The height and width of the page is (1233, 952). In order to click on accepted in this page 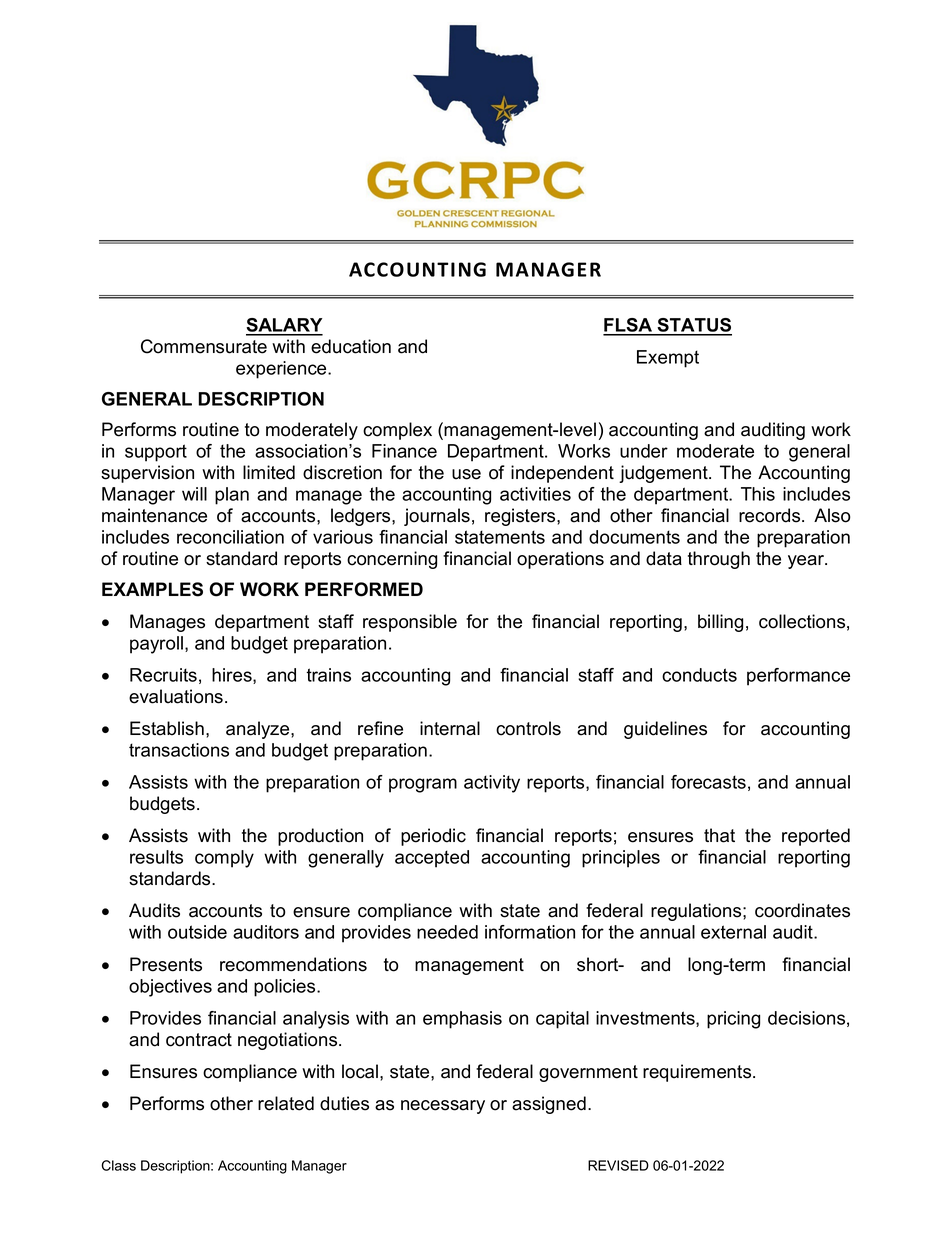, I will do `click(432, 859)`.
